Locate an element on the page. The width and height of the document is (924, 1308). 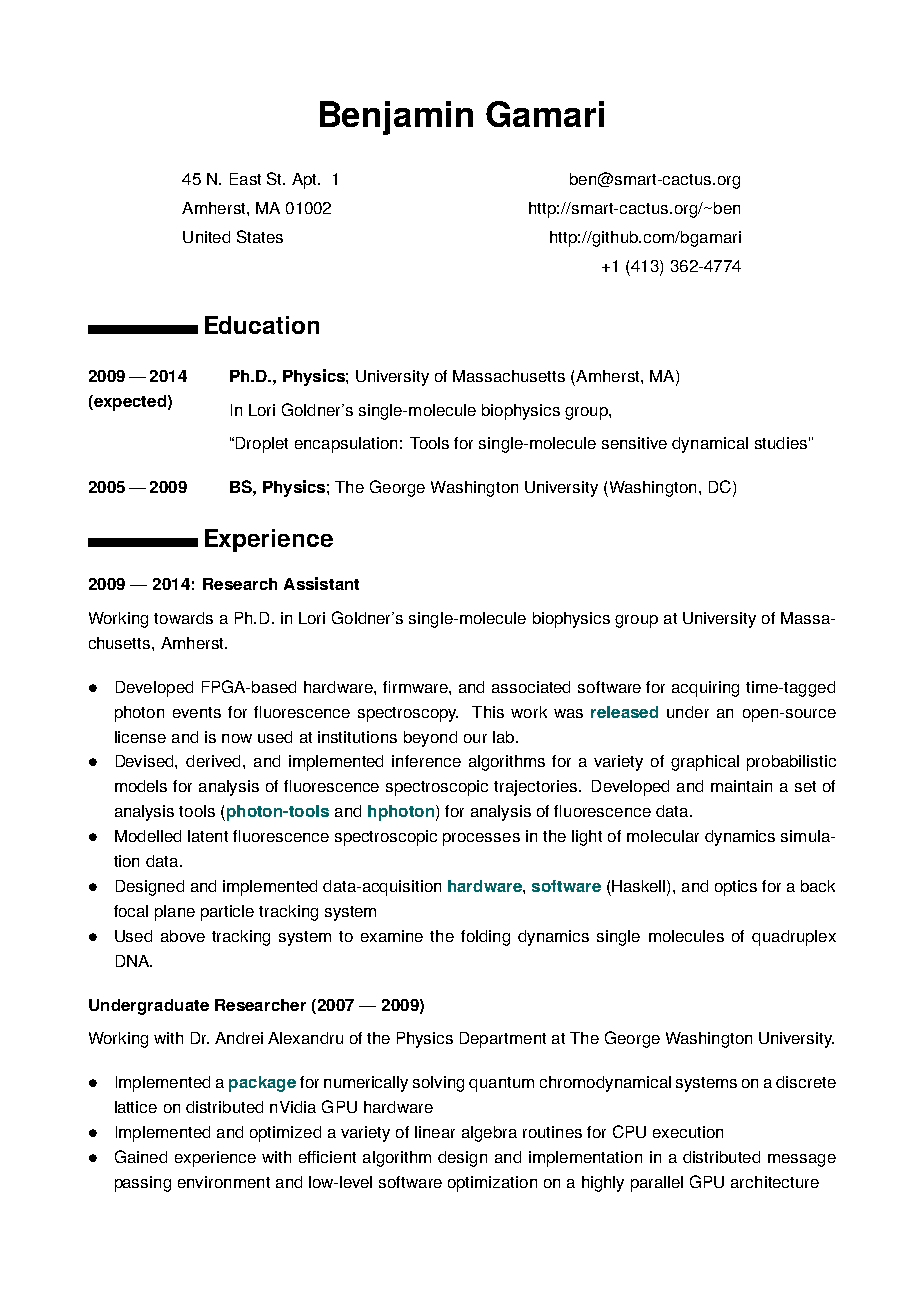
associated is located at coordinates (531, 687).
